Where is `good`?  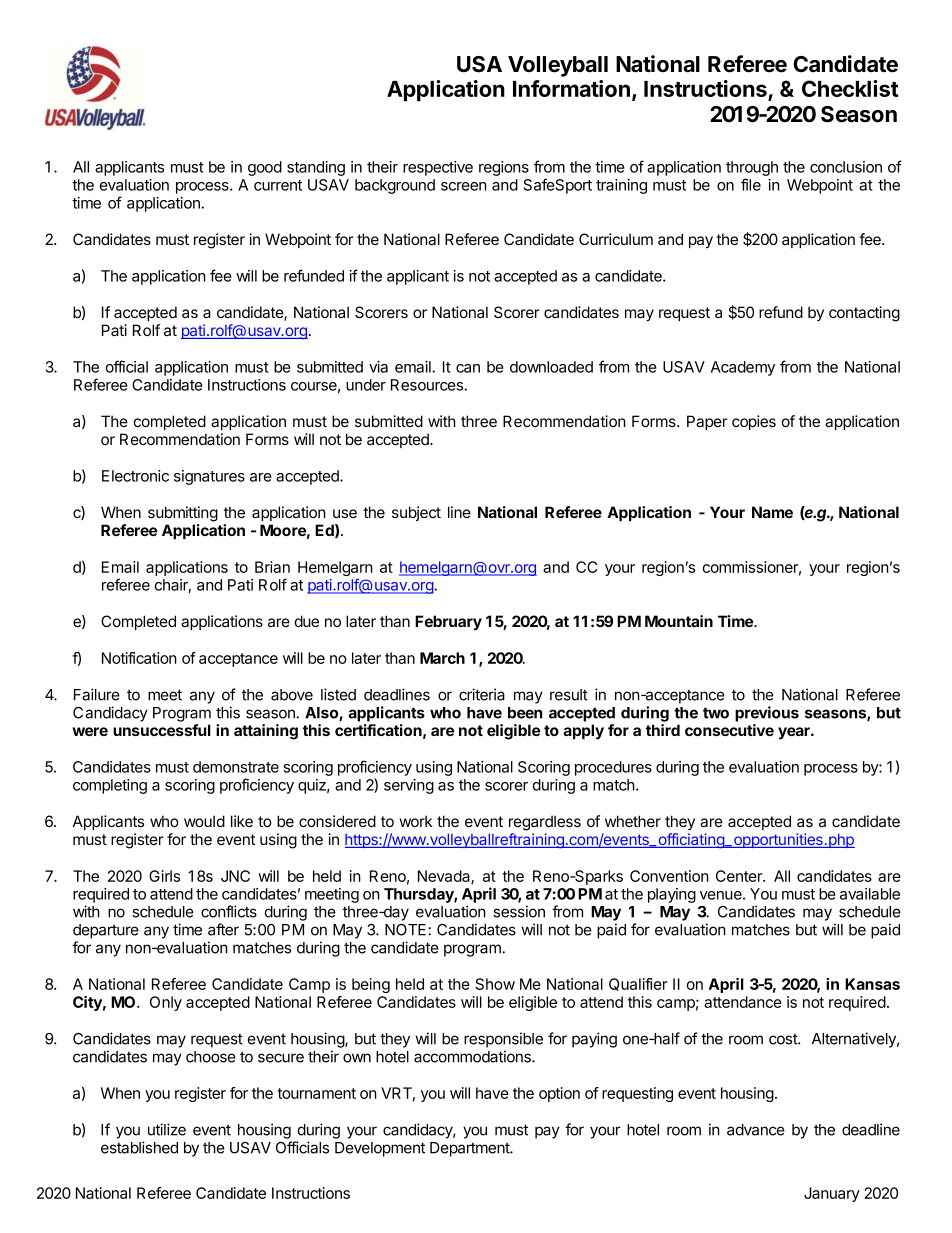
good is located at coordinates (265, 168).
